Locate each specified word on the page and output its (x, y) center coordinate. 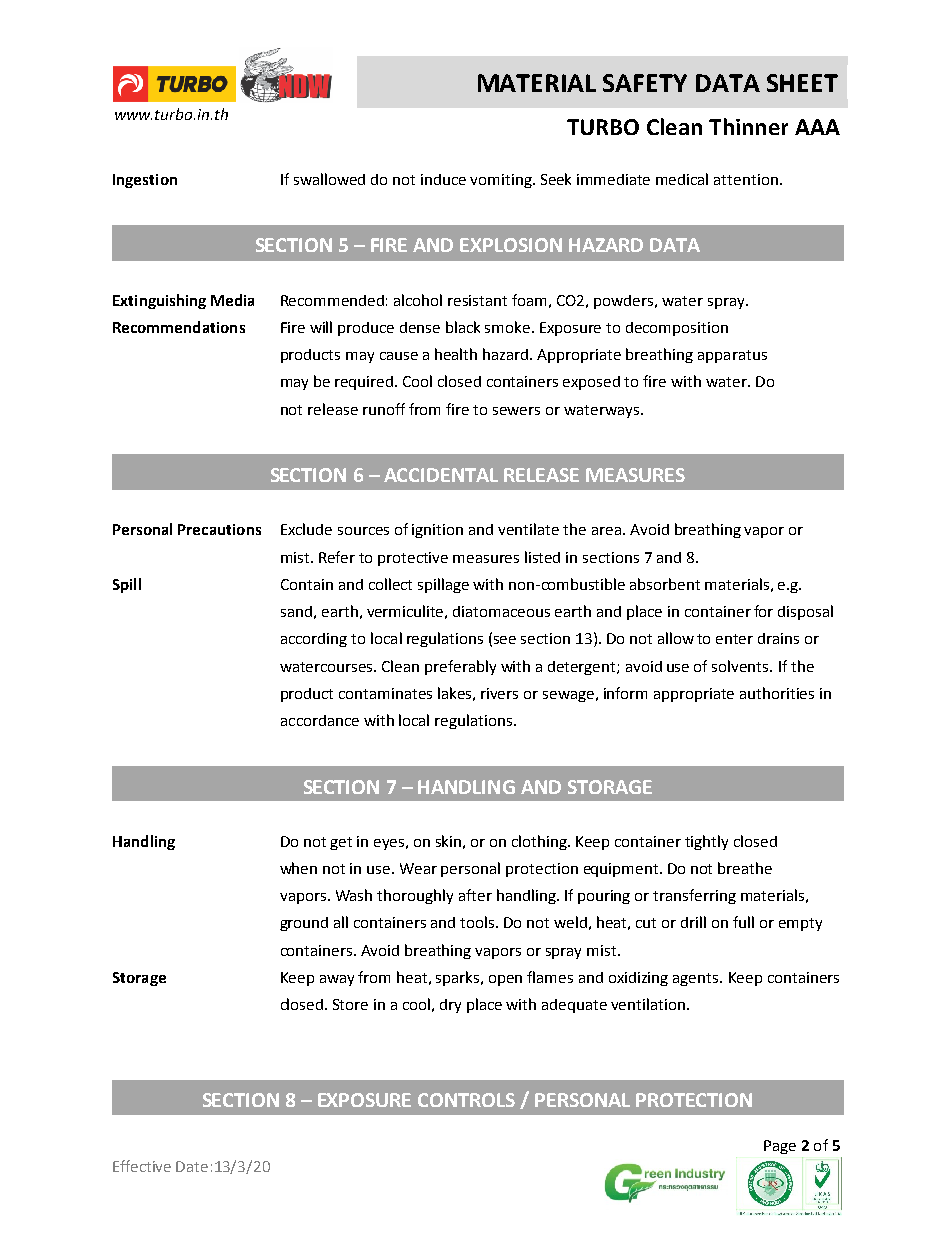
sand (296, 611)
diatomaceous (501, 611)
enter (734, 639)
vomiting (502, 181)
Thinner (748, 126)
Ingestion (145, 181)
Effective (142, 1166)
